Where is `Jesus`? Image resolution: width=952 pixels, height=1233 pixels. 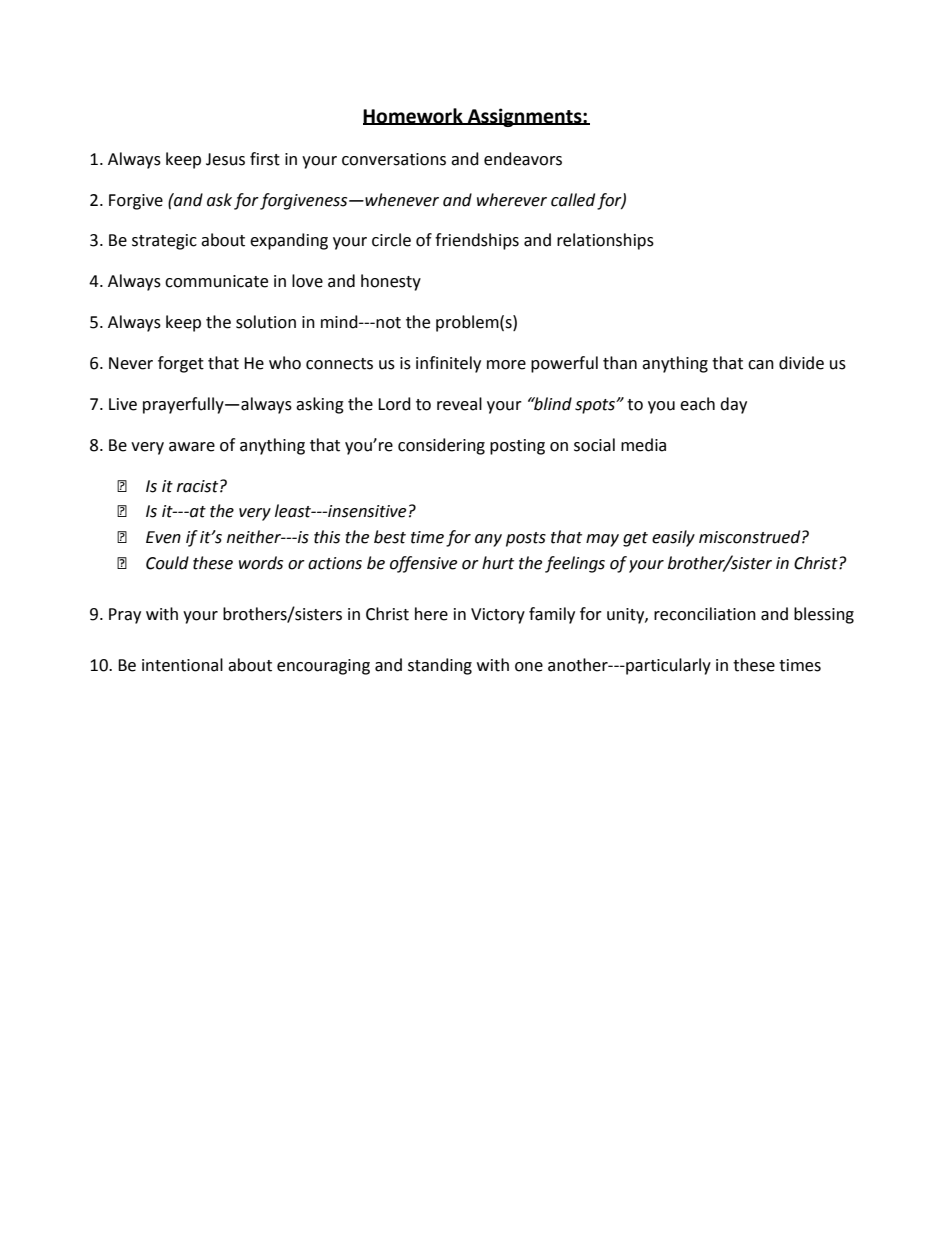
Jesus is located at coordinates (225, 159).
